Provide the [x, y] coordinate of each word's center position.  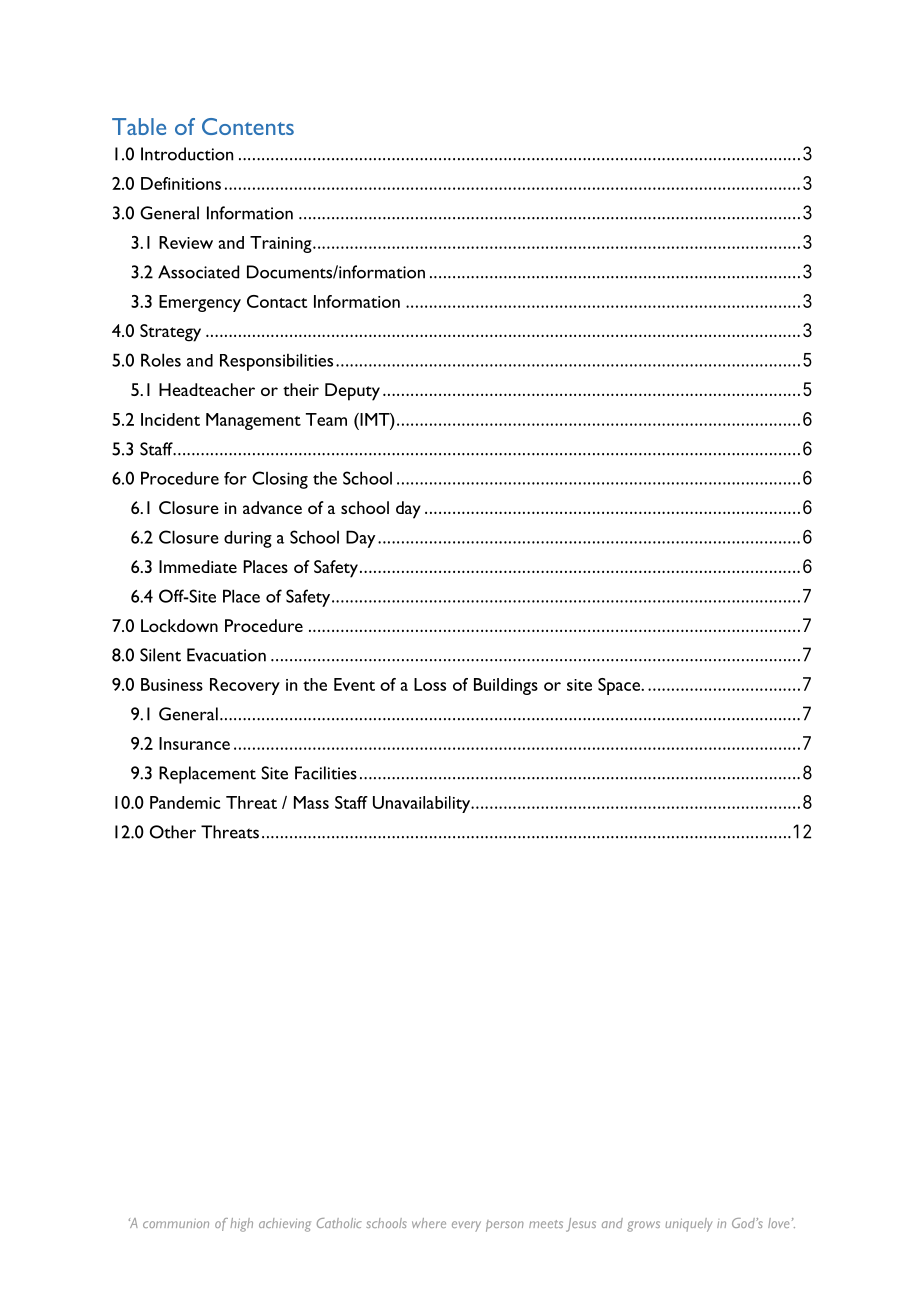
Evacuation [226, 655]
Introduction [187, 154]
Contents [248, 126]
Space [620, 686]
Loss [430, 684]
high [241, 1225]
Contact [277, 301]
